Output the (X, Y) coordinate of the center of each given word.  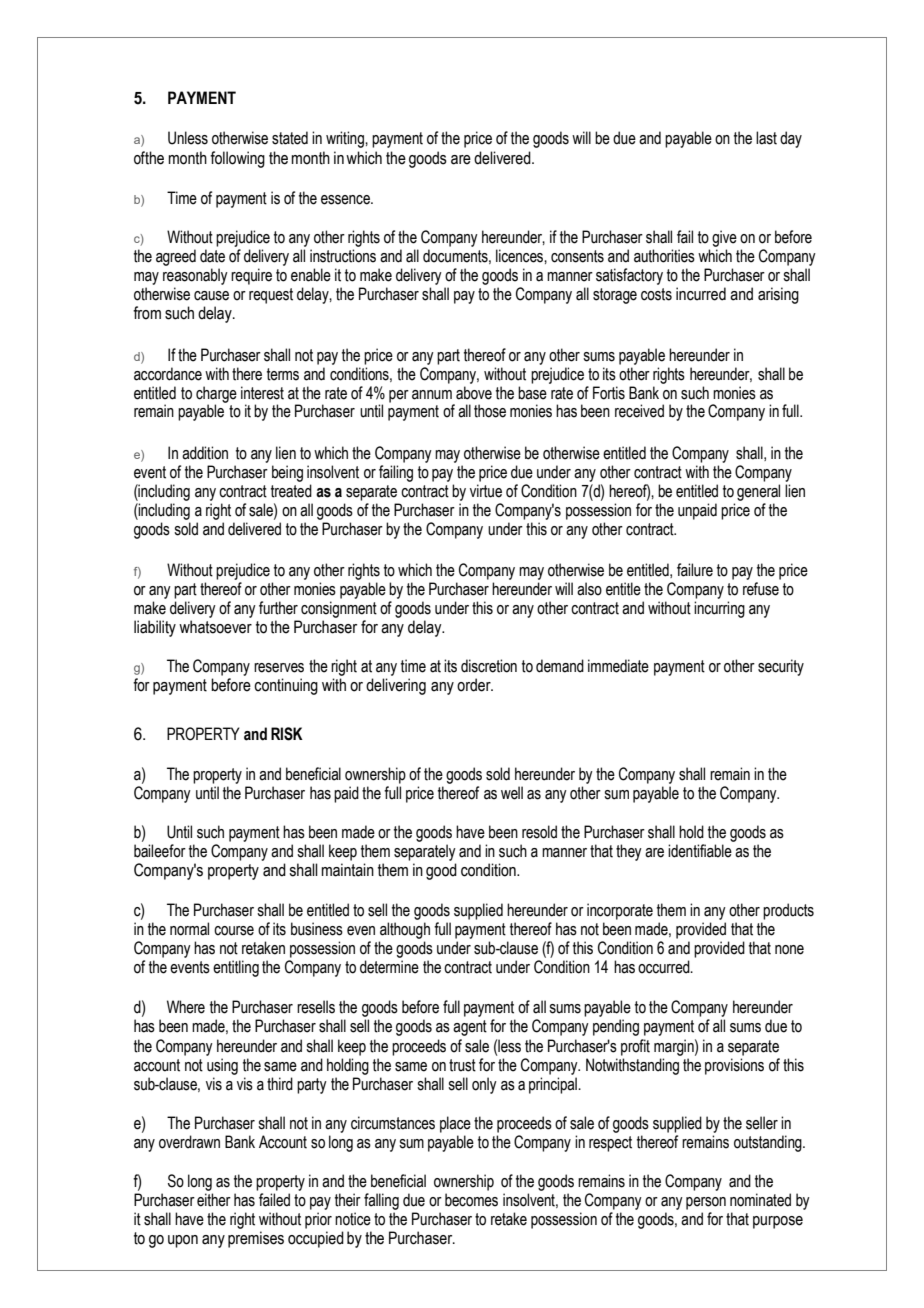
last (766, 138)
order (475, 685)
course (234, 931)
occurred (665, 967)
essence (346, 200)
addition (205, 453)
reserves (279, 668)
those (490, 411)
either (214, 1200)
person (706, 1203)
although (405, 930)
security (781, 667)
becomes (471, 1200)
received (639, 411)
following (237, 159)
